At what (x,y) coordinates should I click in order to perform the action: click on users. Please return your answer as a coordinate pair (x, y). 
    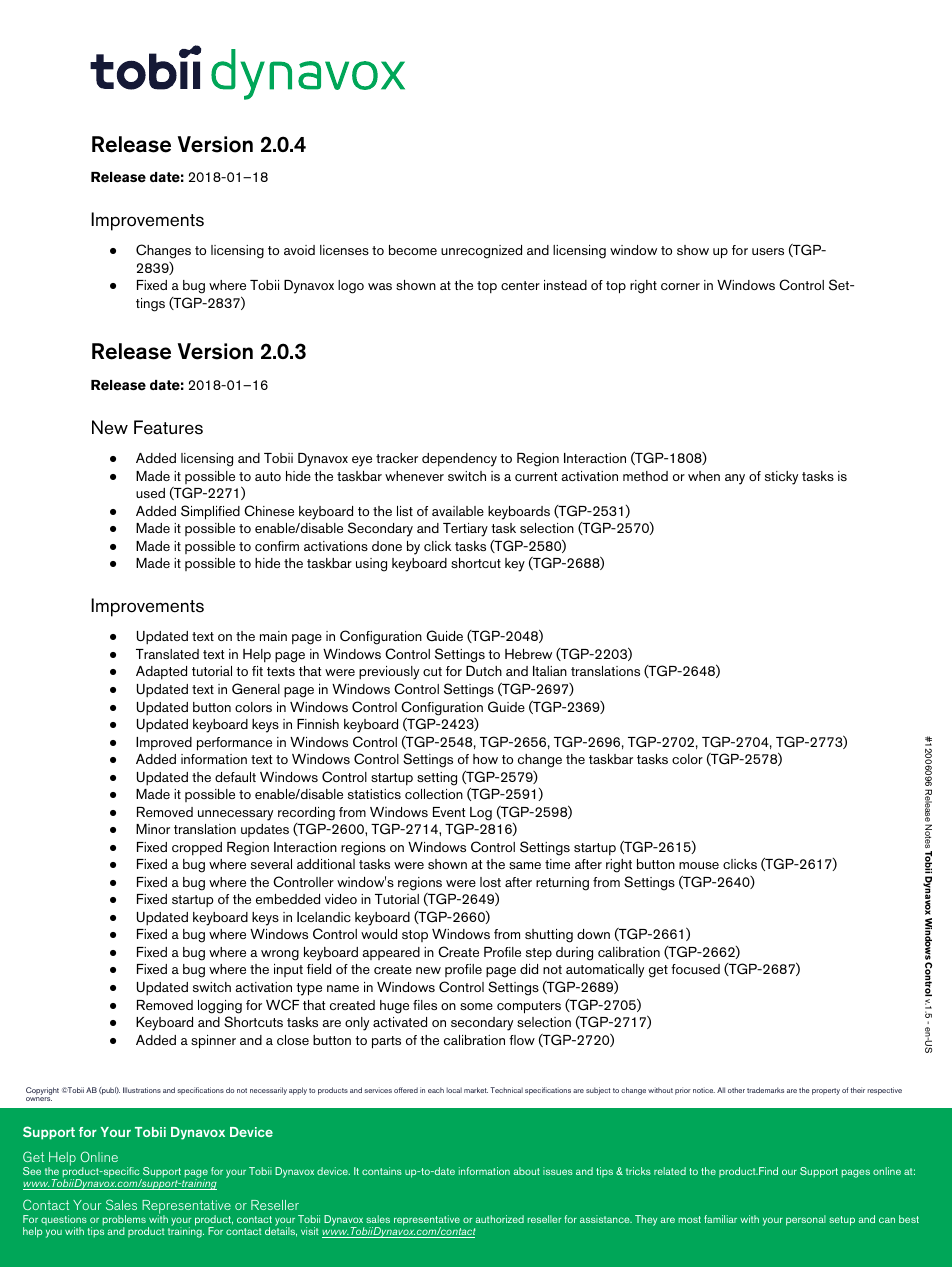
    Looking at the image, I should click on (768, 251).
